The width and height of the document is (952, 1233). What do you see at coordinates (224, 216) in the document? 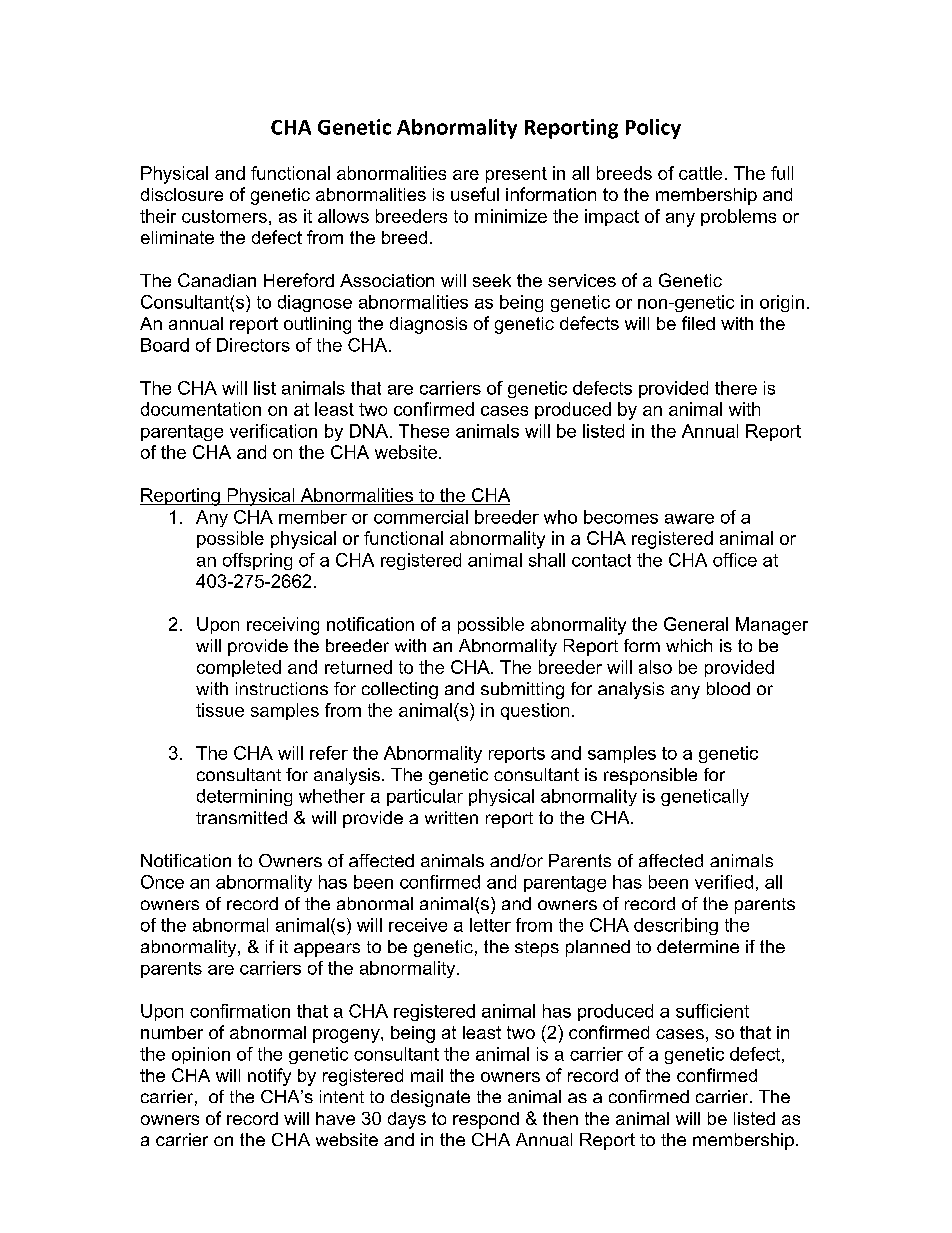
I see `customers` at bounding box center [224, 216].
